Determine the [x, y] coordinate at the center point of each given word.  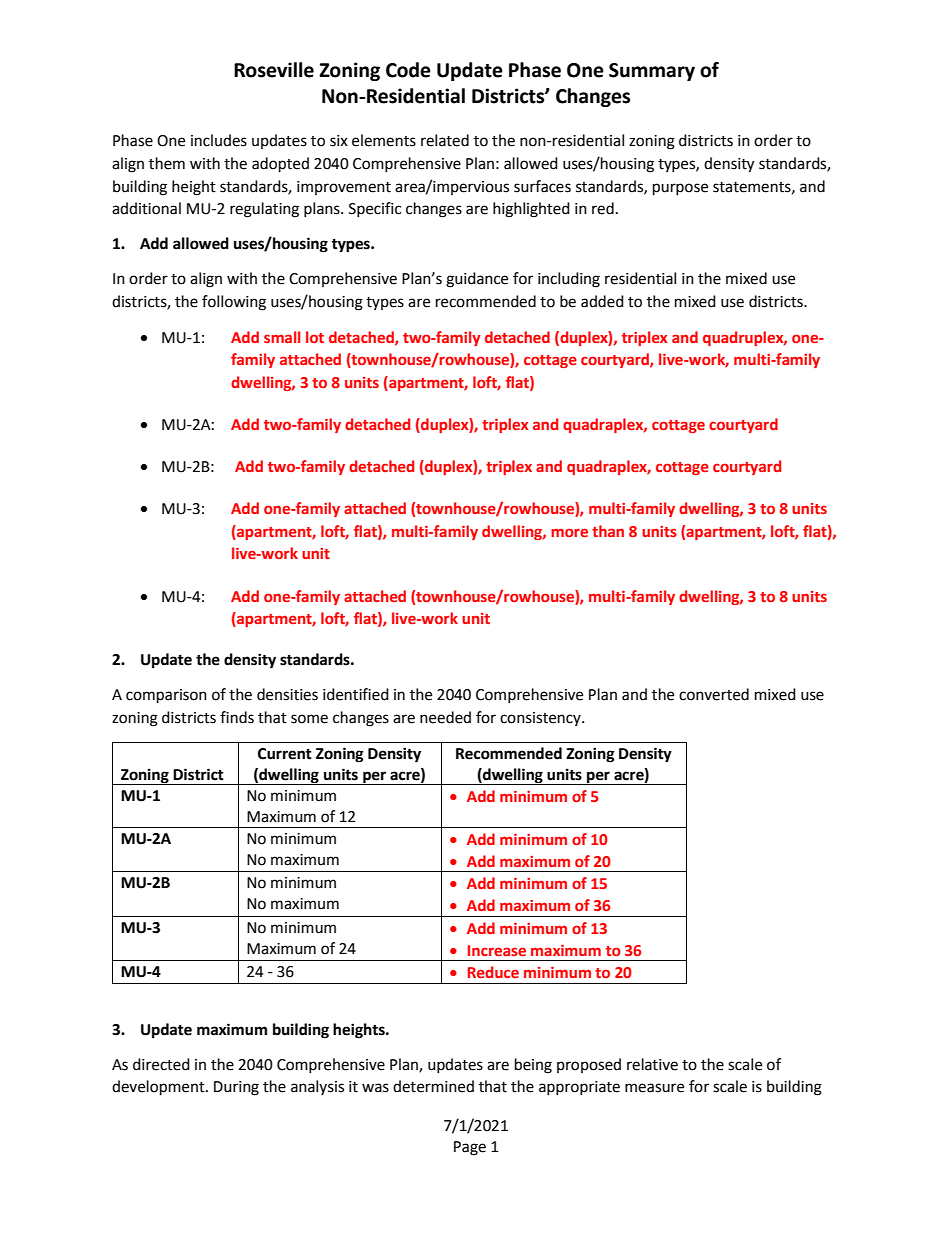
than [608, 531]
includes [219, 140]
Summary [652, 72]
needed [445, 717]
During [236, 1088]
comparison [166, 696]
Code [408, 70]
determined [433, 1086]
